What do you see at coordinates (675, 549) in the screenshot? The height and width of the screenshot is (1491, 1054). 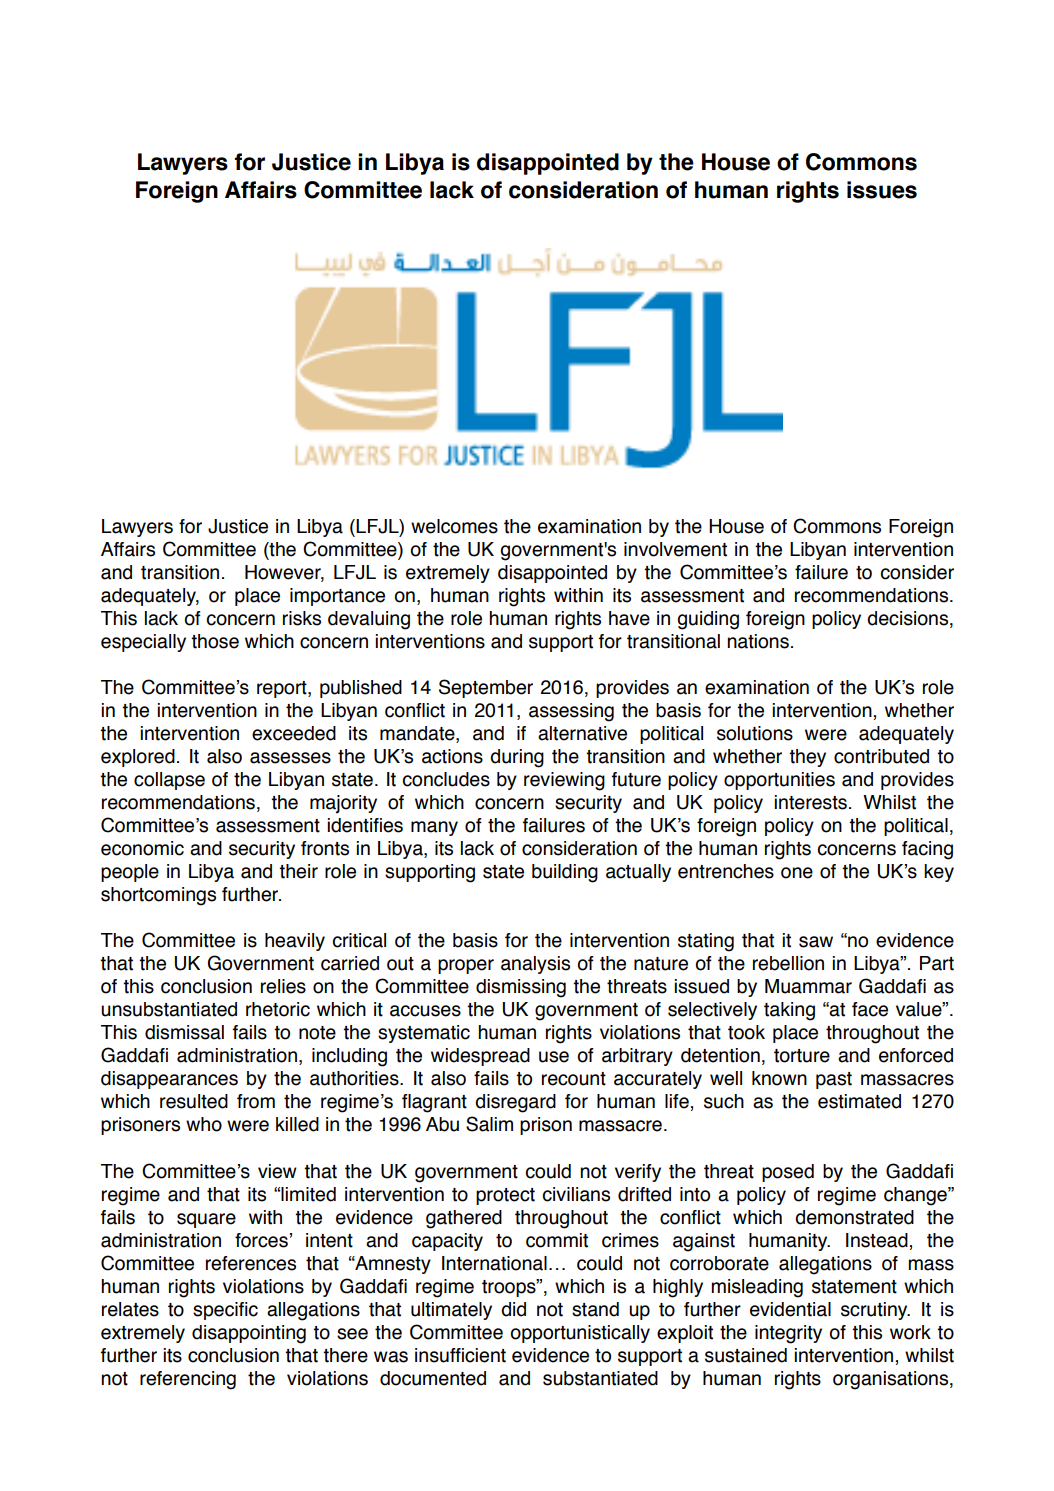 I see `involvement` at bounding box center [675, 549].
